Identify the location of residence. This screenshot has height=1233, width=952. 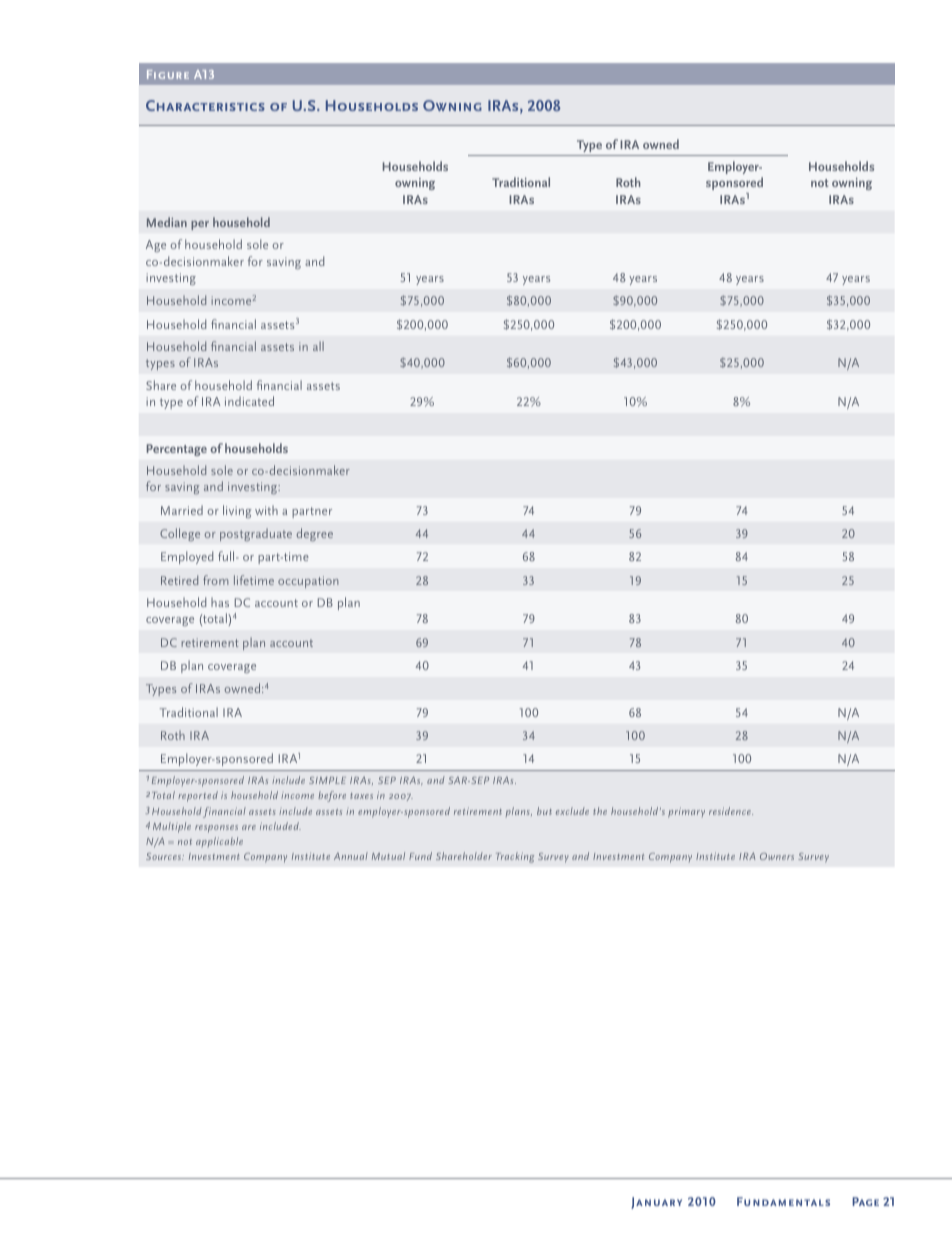
(731, 811).
